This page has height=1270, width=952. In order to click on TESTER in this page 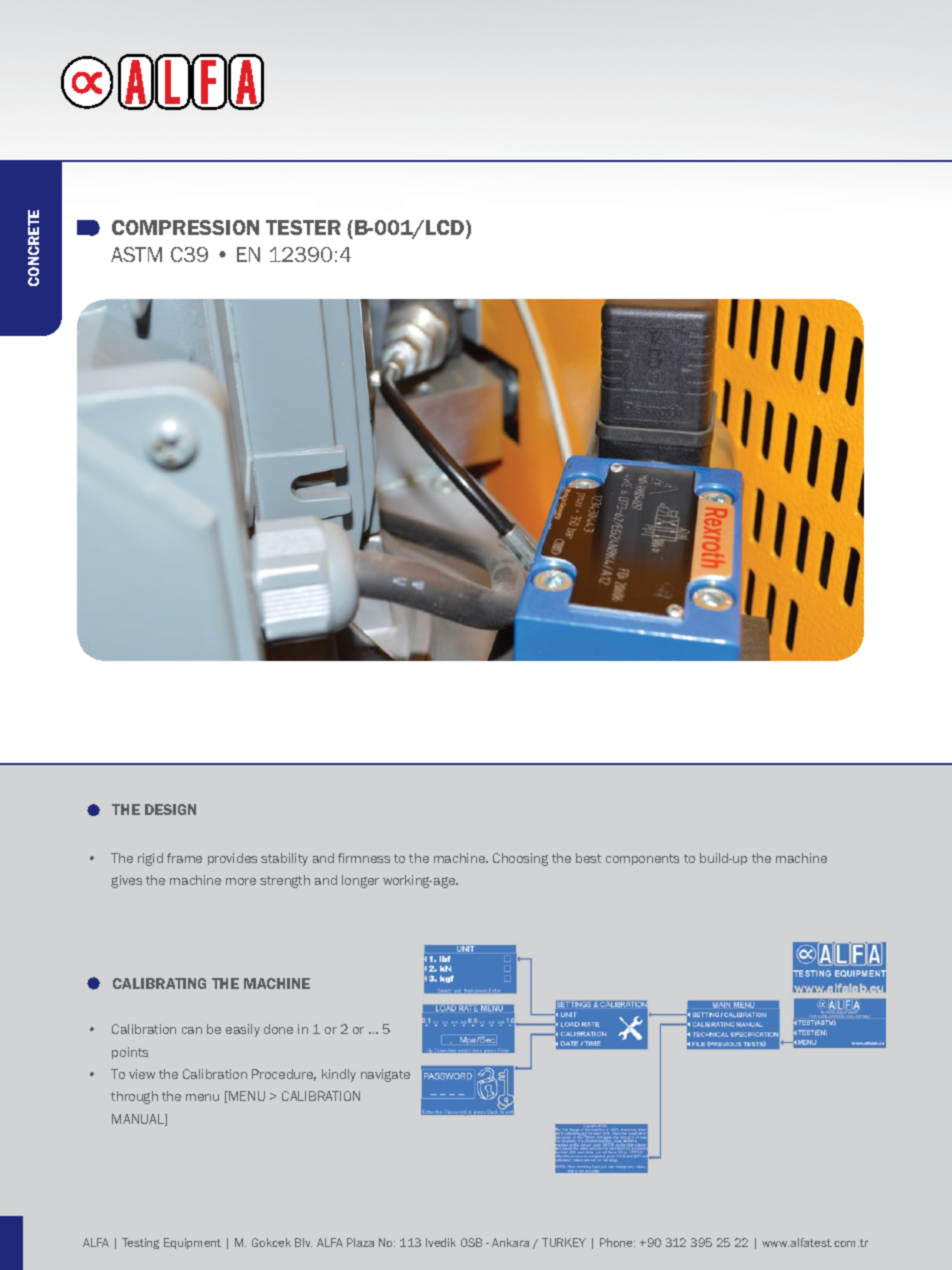, I will do `click(303, 227)`.
